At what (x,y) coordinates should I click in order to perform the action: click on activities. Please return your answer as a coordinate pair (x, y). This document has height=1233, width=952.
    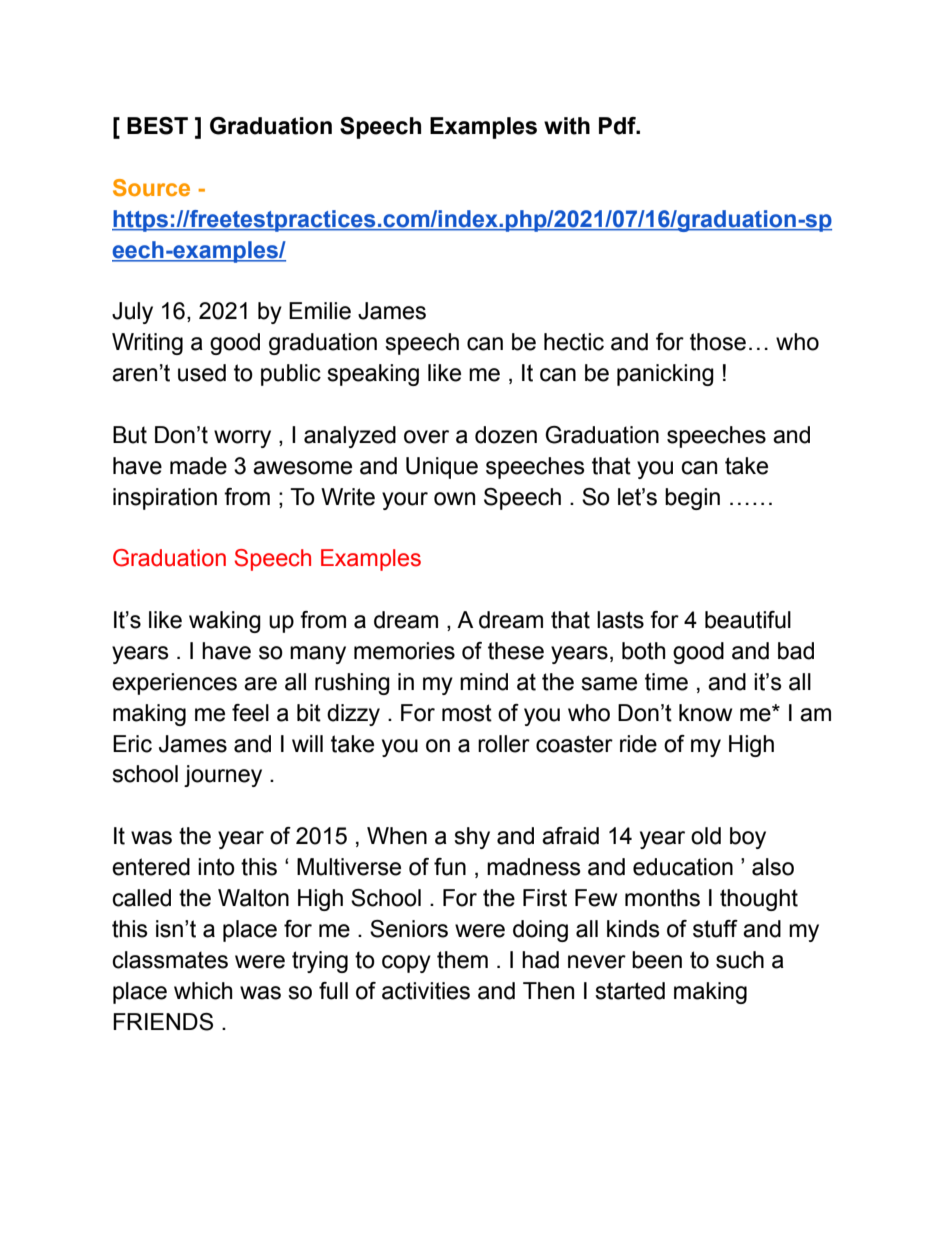
    Looking at the image, I should click on (426, 991).
